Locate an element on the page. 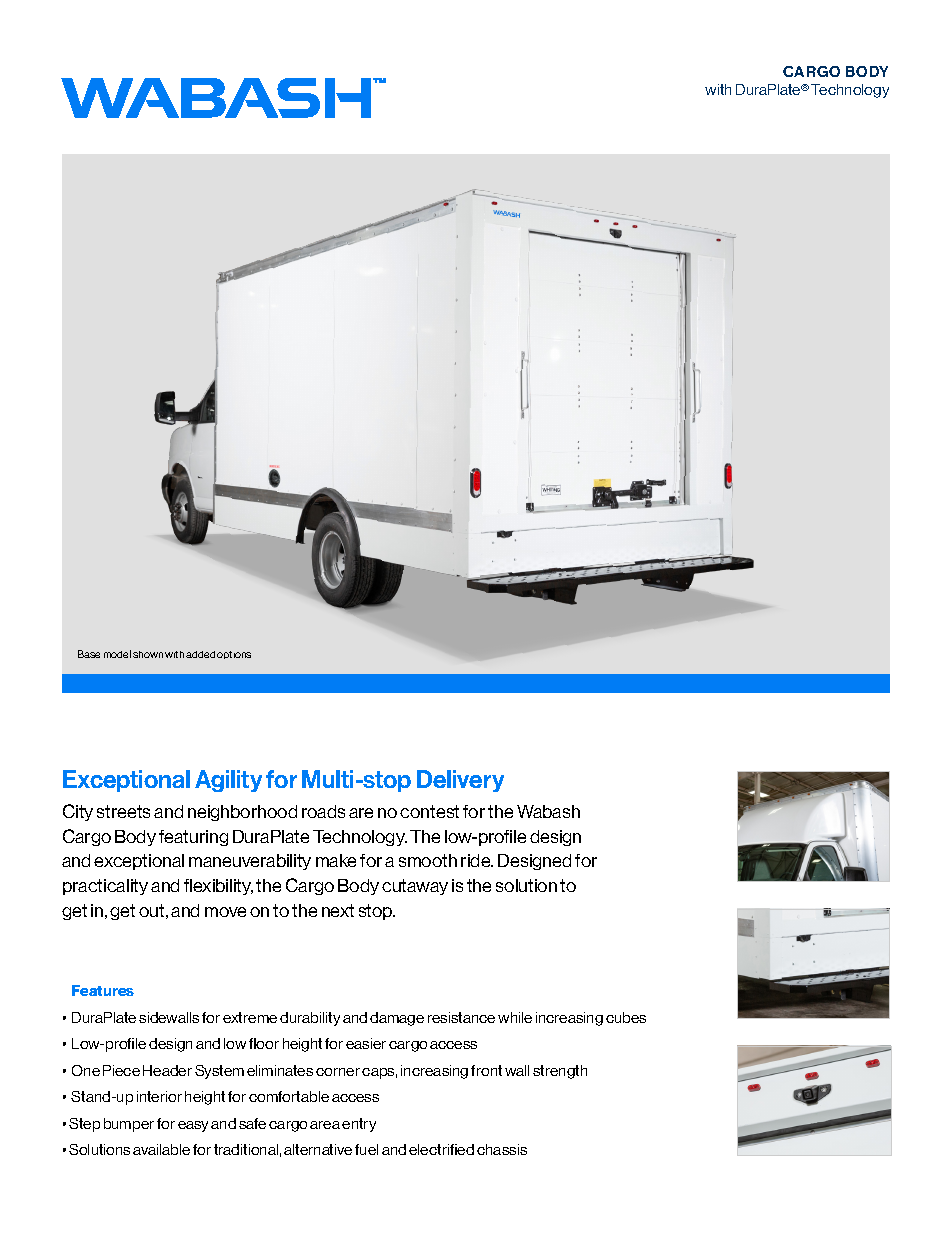  chassis is located at coordinates (502, 1149).
